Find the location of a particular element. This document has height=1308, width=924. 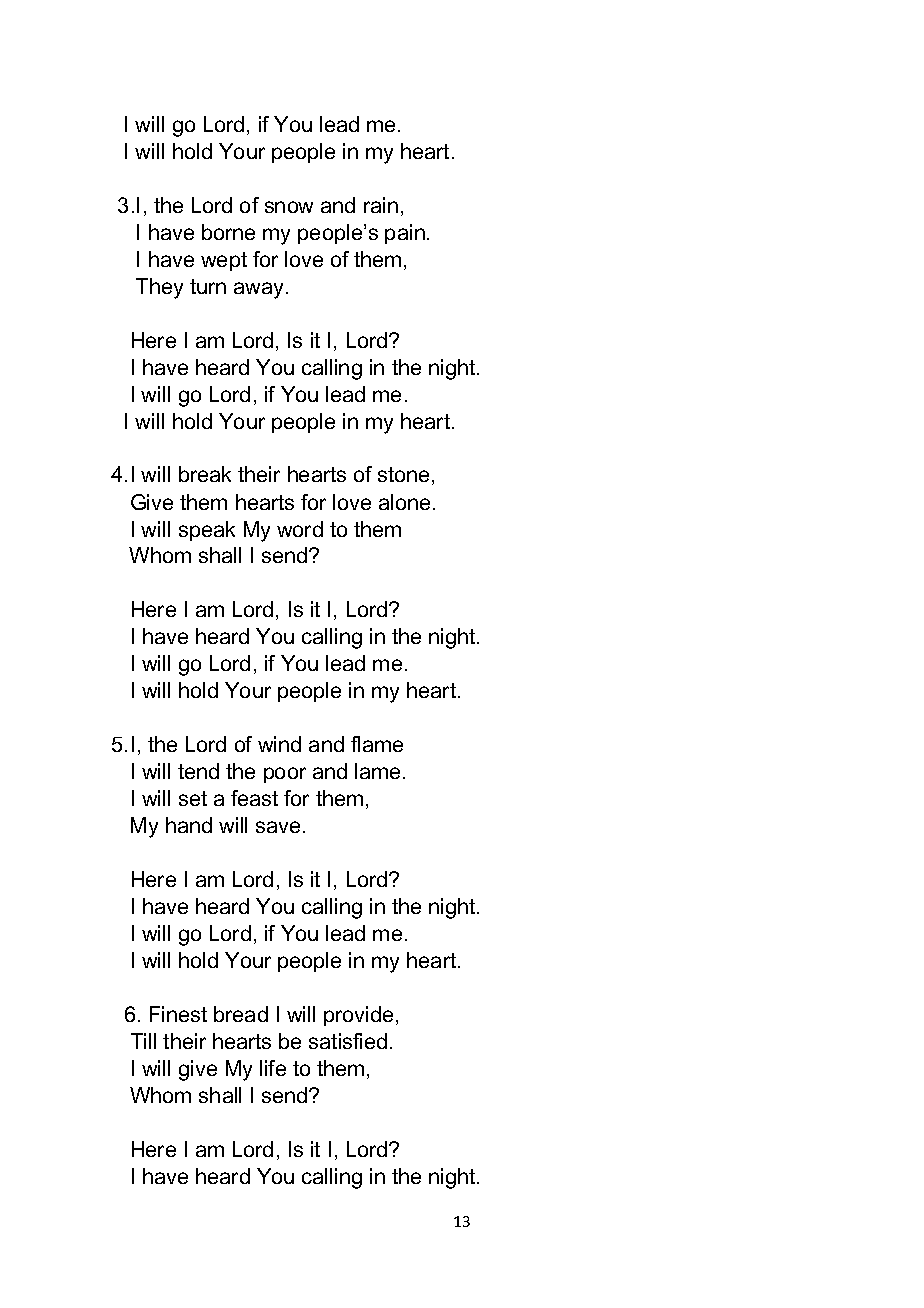

rain is located at coordinates (381, 205).
